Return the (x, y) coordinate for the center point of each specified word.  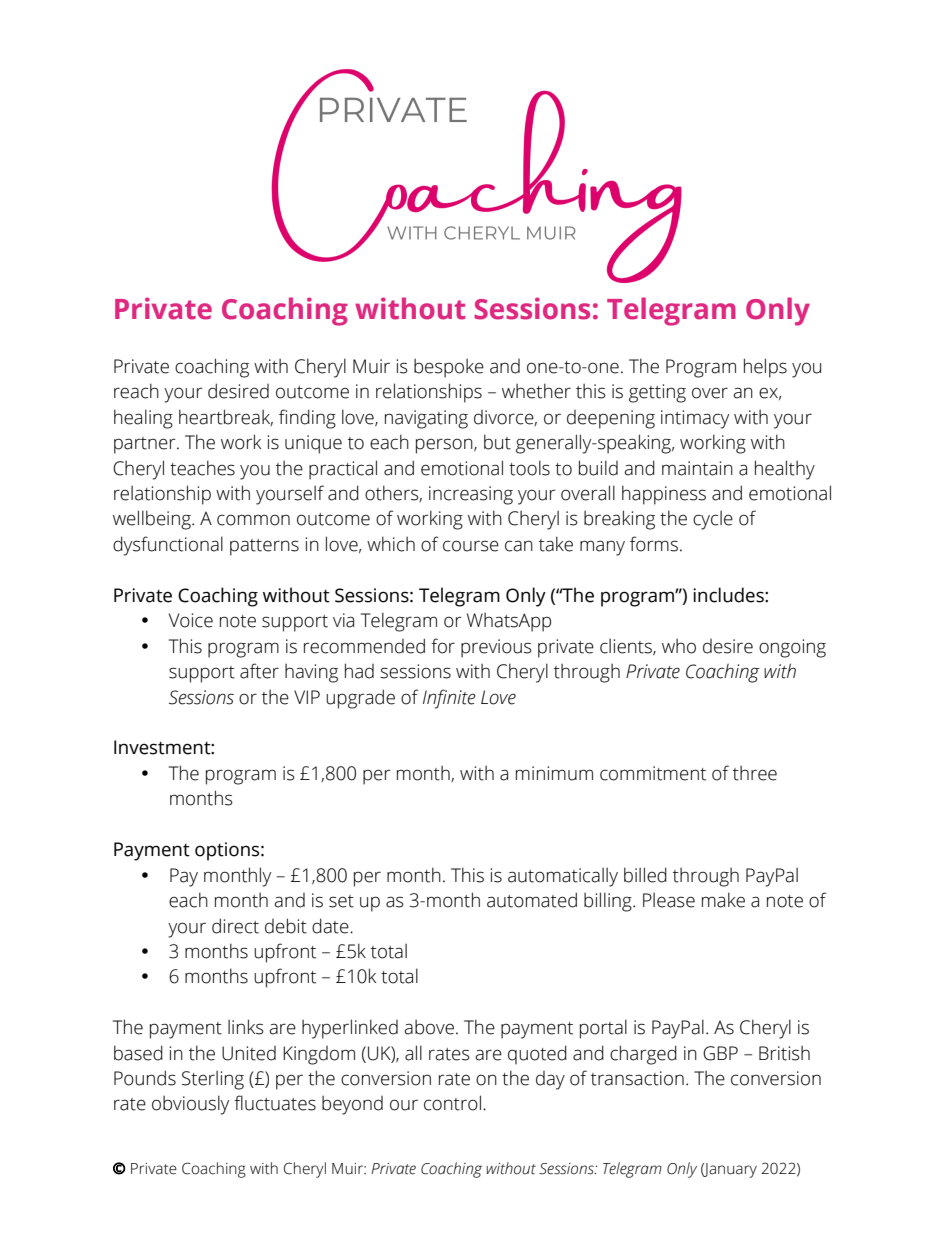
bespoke (449, 368)
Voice (191, 620)
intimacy (695, 419)
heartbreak (226, 417)
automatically (563, 877)
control (452, 1103)
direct (235, 926)
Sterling (213, 1080)
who (679, 646)
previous (496, 648)
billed (645, 875)
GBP (720, 1053)
